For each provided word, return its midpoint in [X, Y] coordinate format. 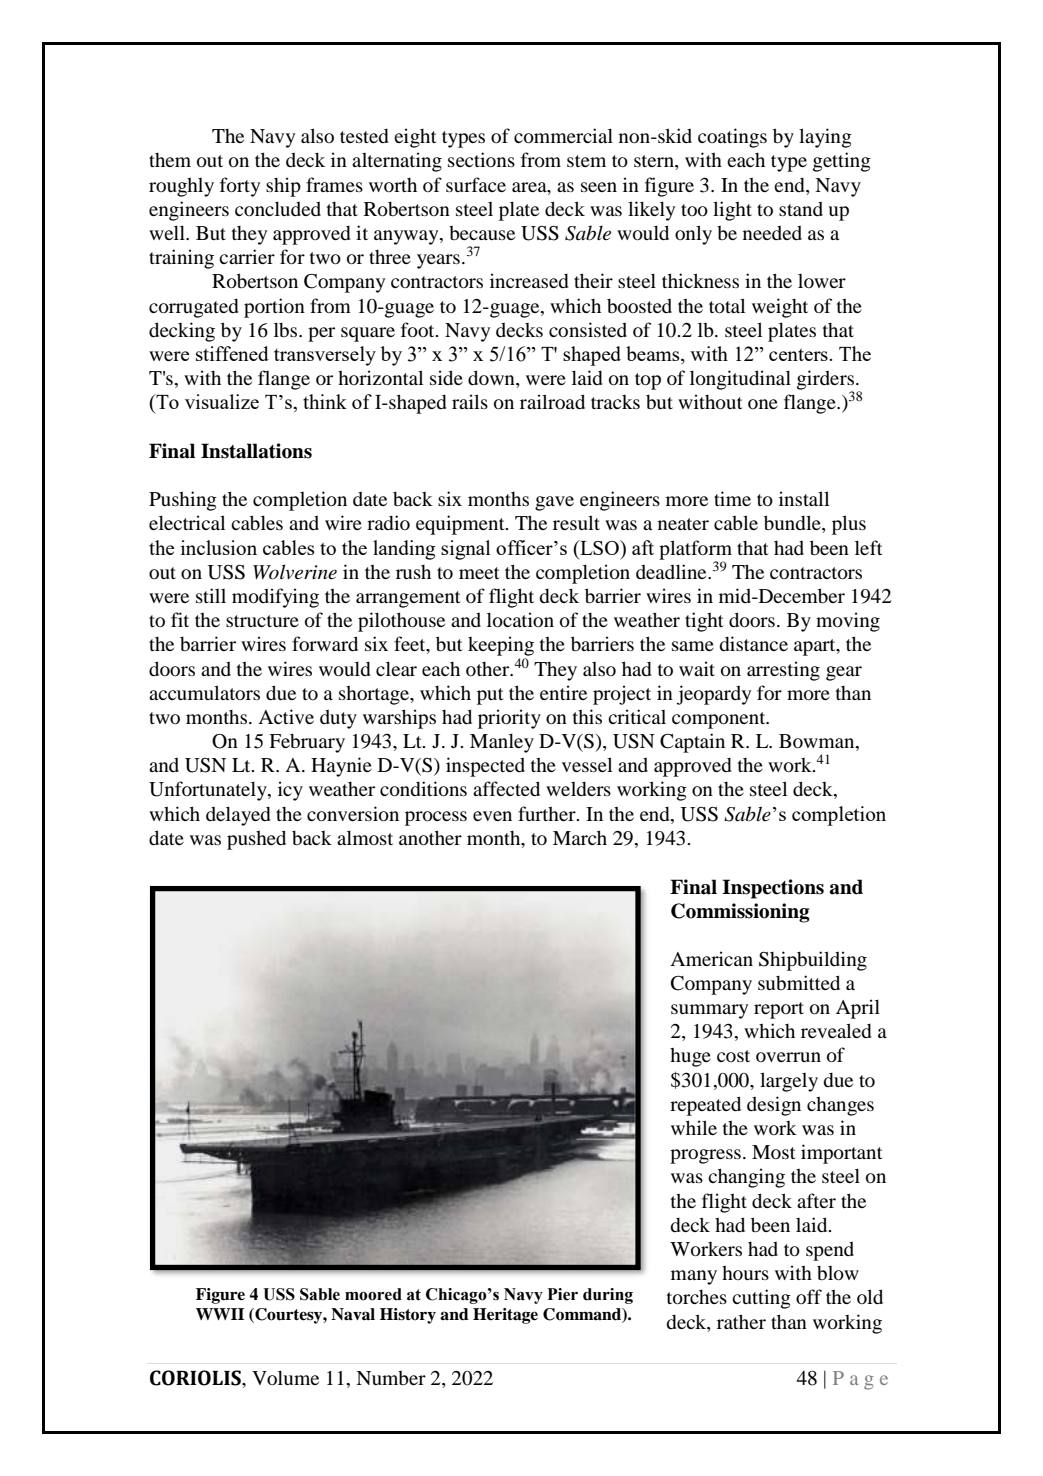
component [720, 720]
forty [240, 187]
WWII [220, 1314]
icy [290, 791]
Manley [502, 743]
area [530, 187]
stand [801, 209]
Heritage [505, 1316]
